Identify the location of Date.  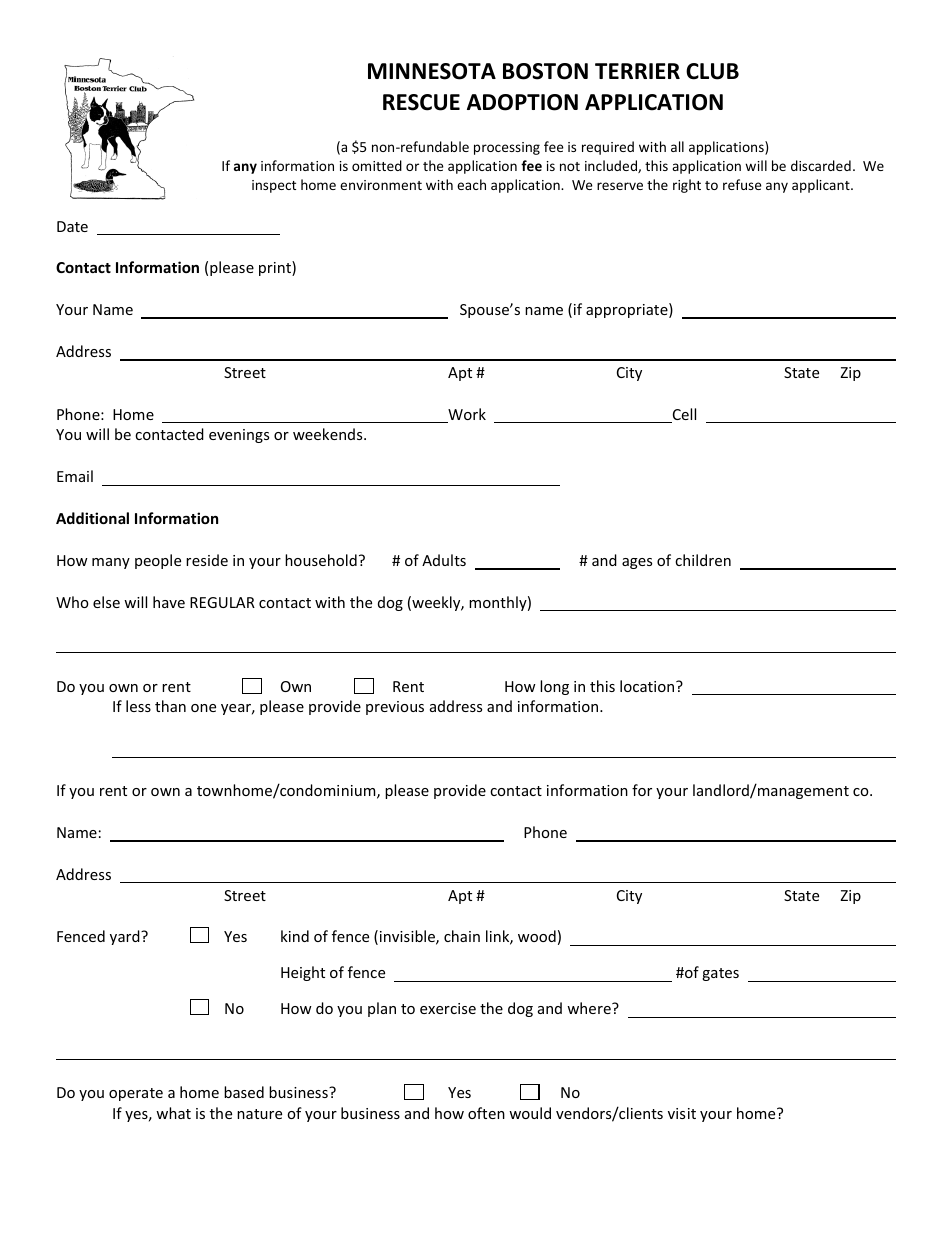
(72, 226).
